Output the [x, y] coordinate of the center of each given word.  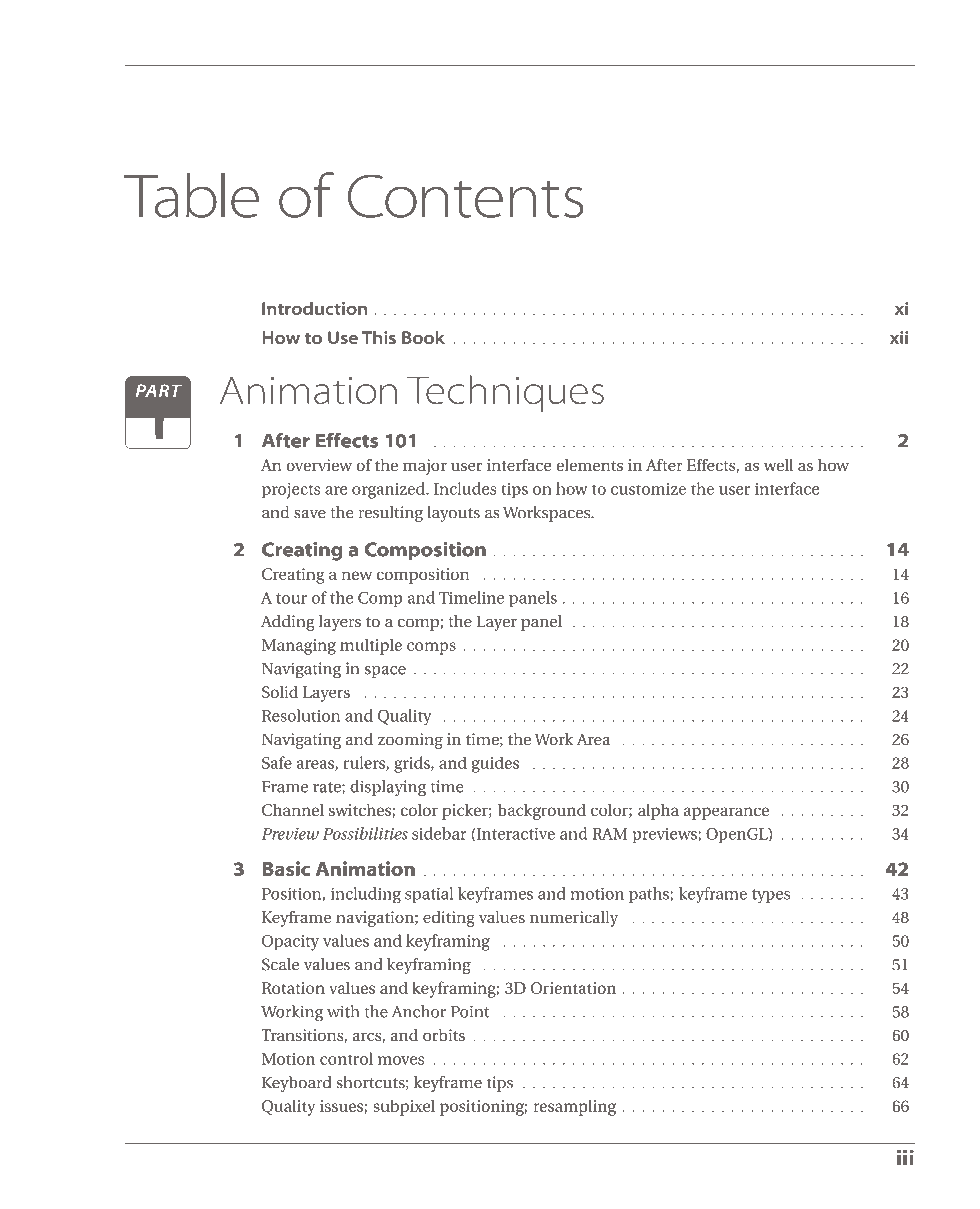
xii [899, 337]
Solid [280, 692]
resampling [574, 1107]
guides [495, 764]
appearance [726, 813]
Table [191, 195]
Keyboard [297, 1084]
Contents [465, 196]
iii [905, 1157]
